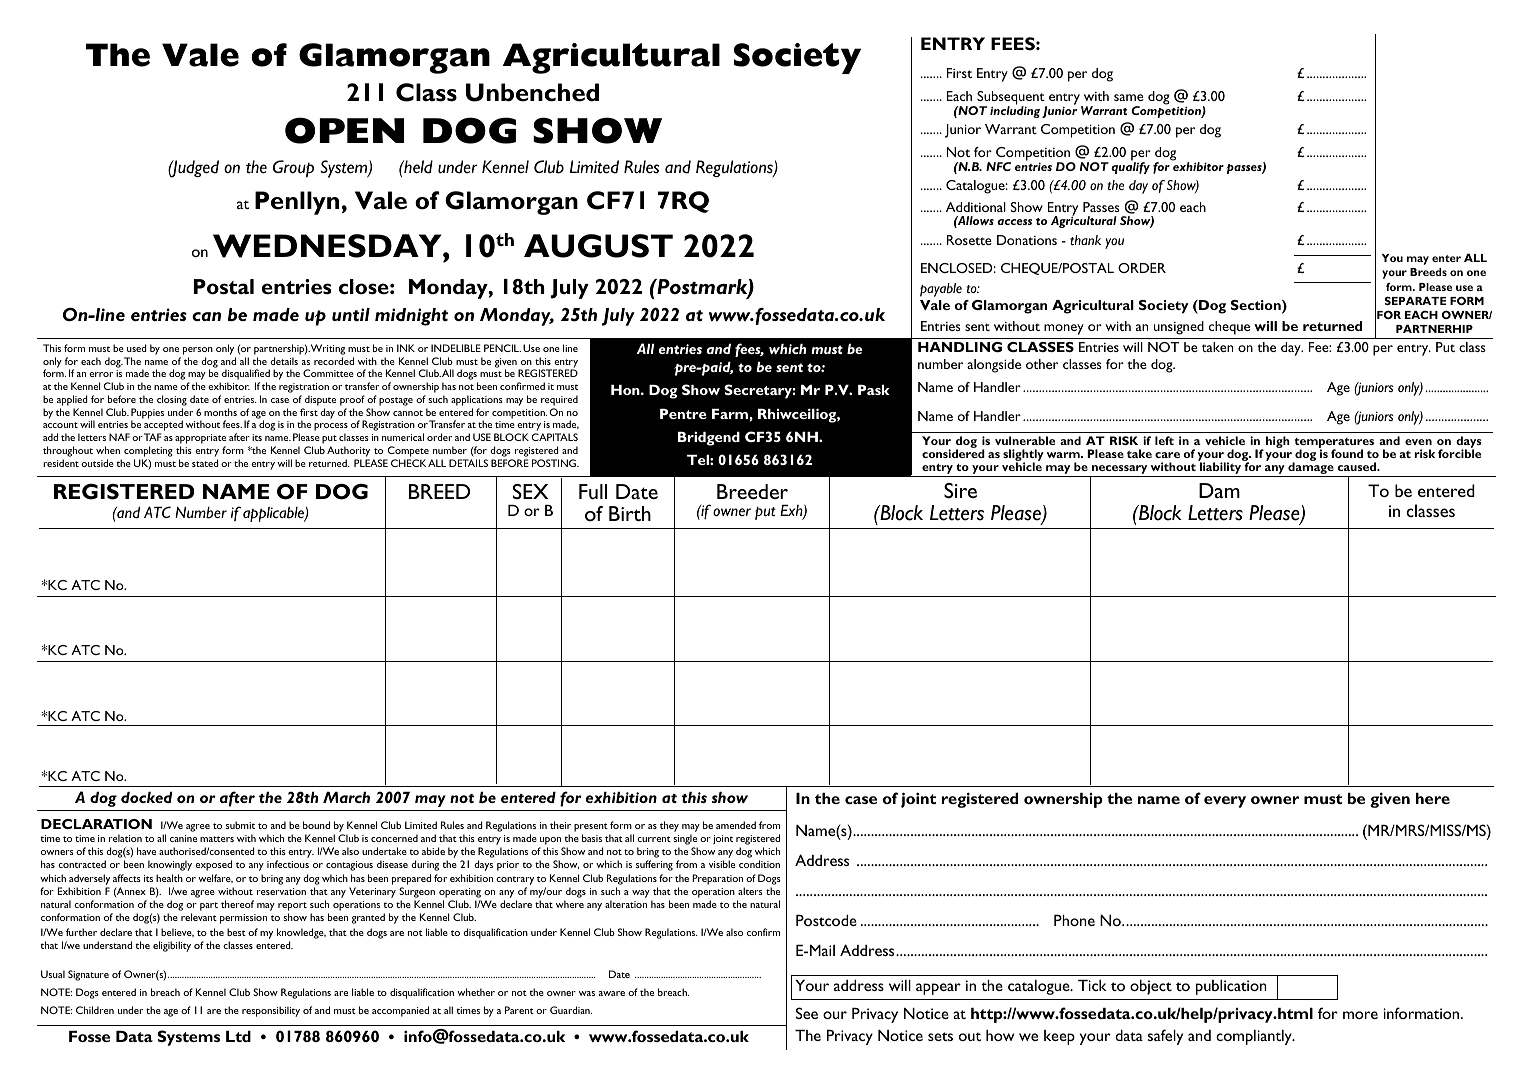 This page has width=1533, height=1084. What do you see at coordinates (630, 513) in the page?
I see `Birth` at bounding box center [630, 513].
